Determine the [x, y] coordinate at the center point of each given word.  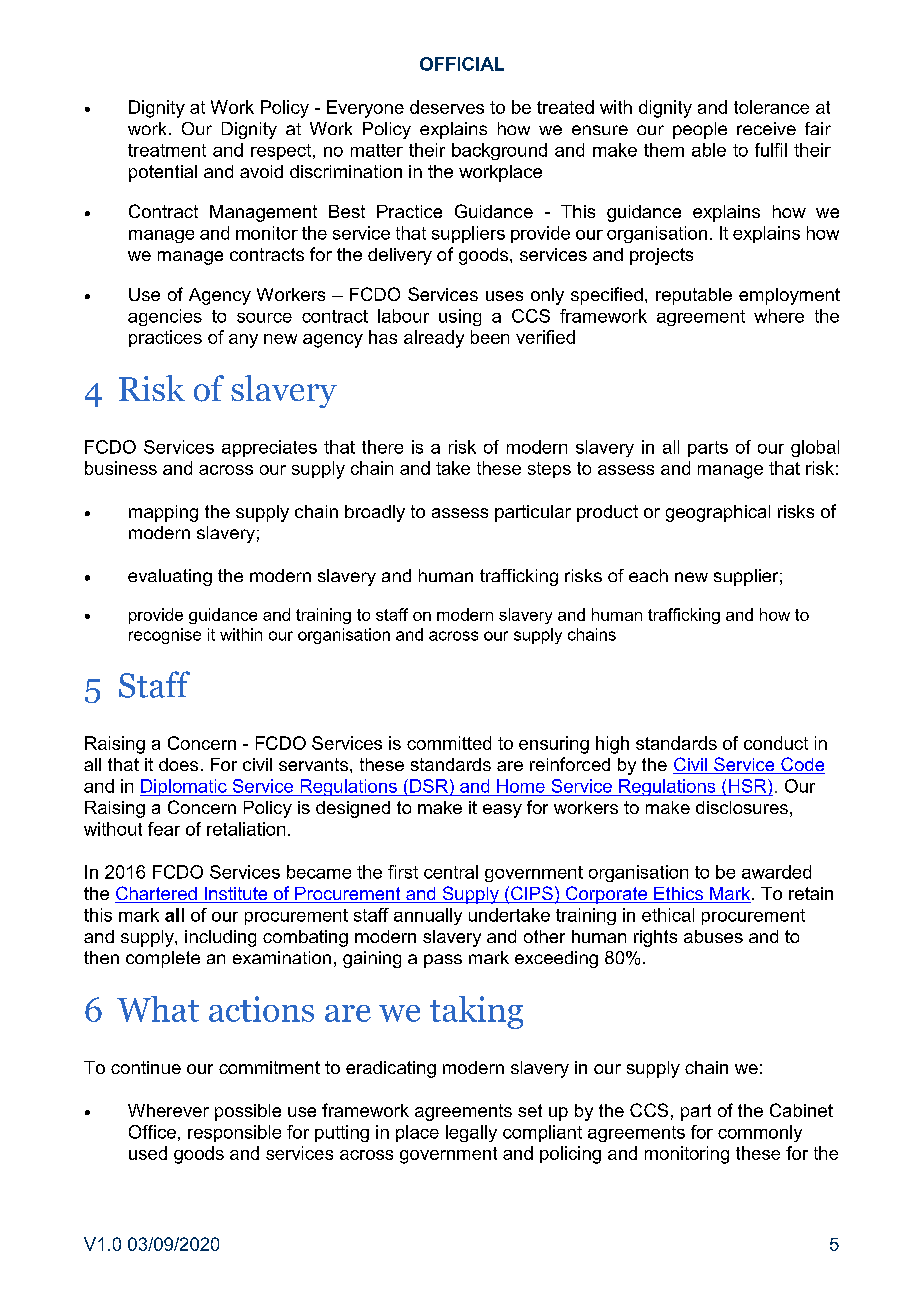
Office [152, 1132]
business [121, 468]
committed [449, 743]
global [815, 448]
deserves [447, 107]
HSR [749, 786]
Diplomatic [184, 787]
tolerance [771, 107]
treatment [167, 150]
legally [471, 1133]
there [382, 447]
